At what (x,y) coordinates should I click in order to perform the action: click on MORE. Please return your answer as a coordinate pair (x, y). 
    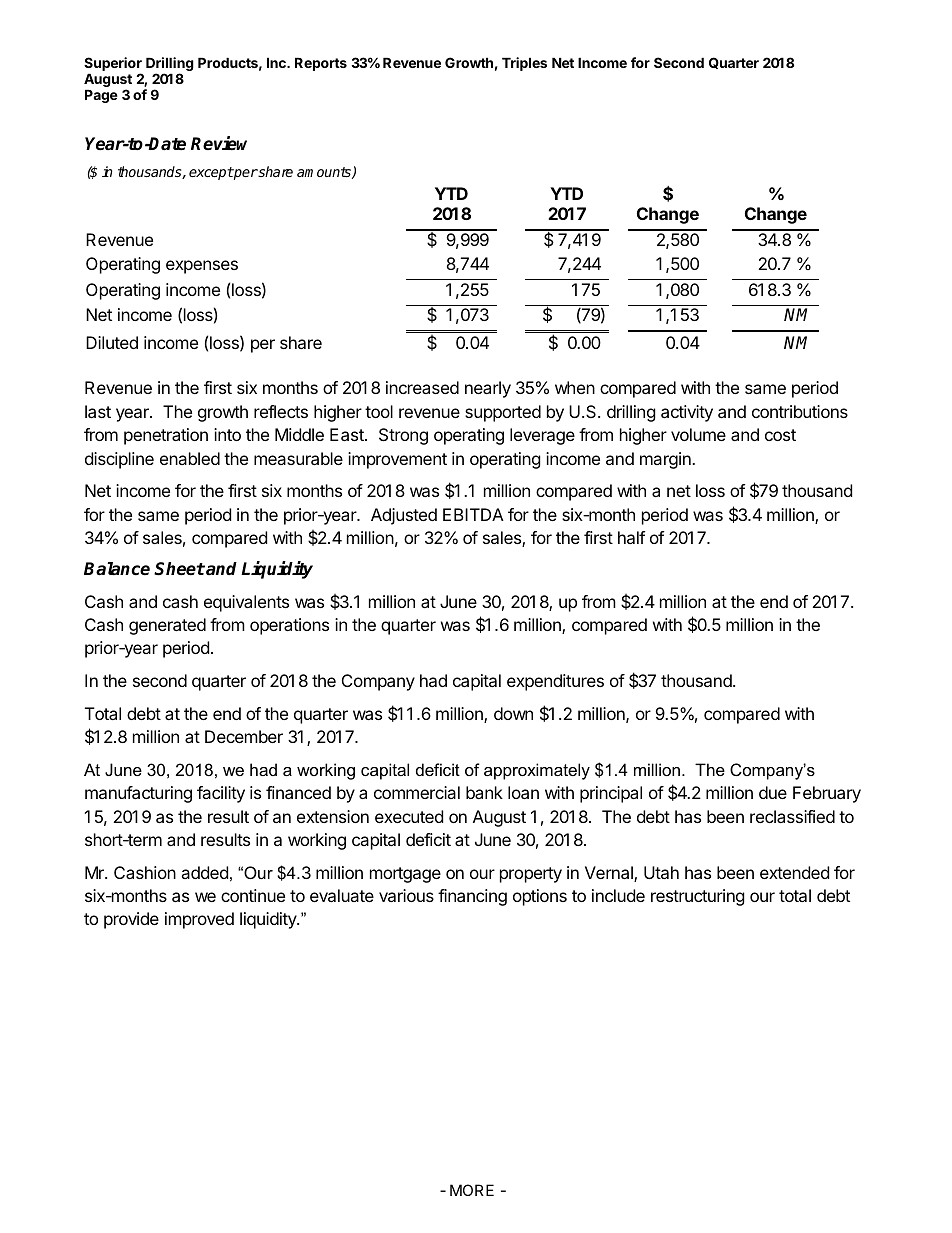
    Looking at the image, I should click on (472, 1190).
